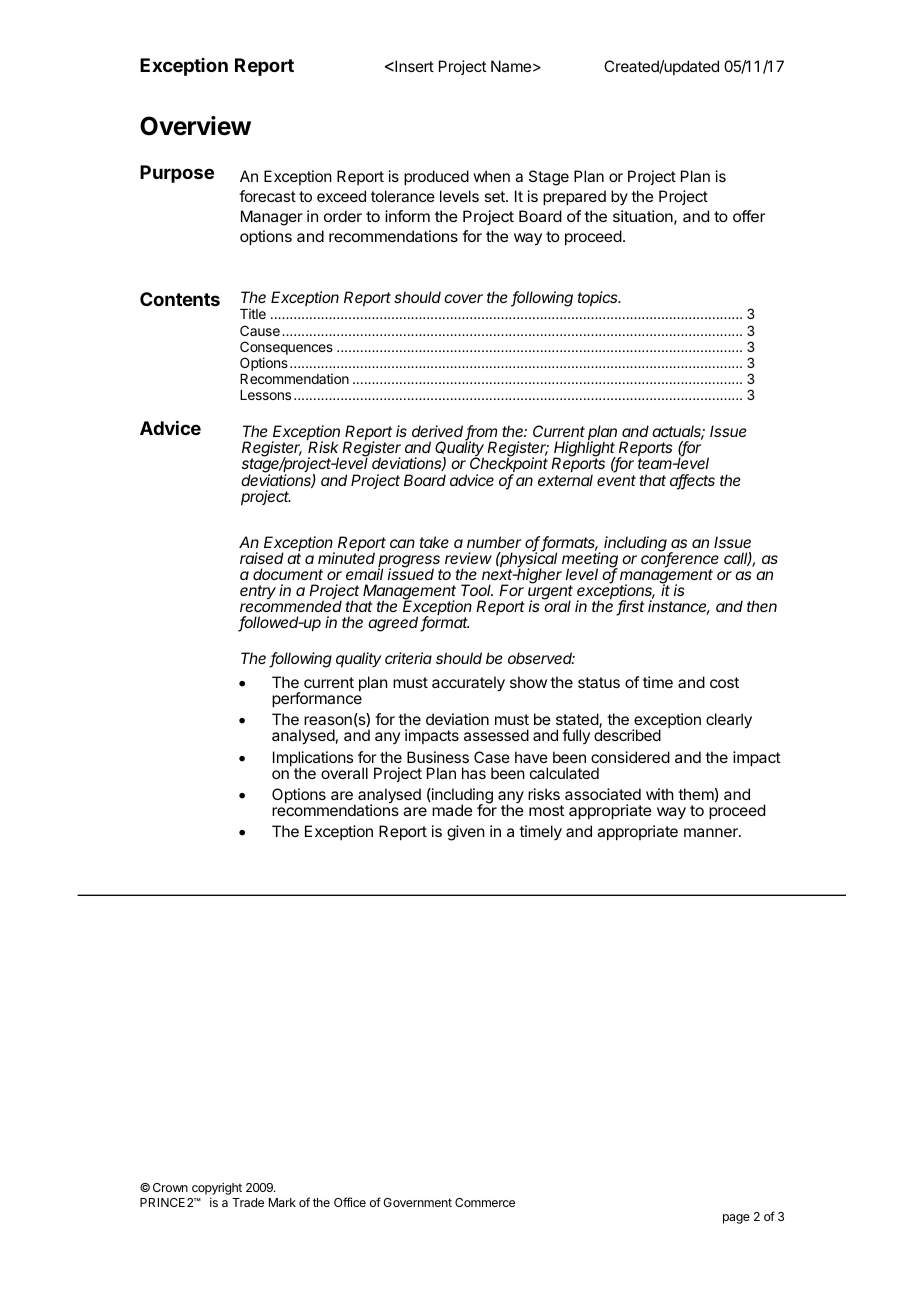 The height and width of the document is (1308, 924). Describe the element at coordinates (511, 66) in the document. I see `Name` at that location.
